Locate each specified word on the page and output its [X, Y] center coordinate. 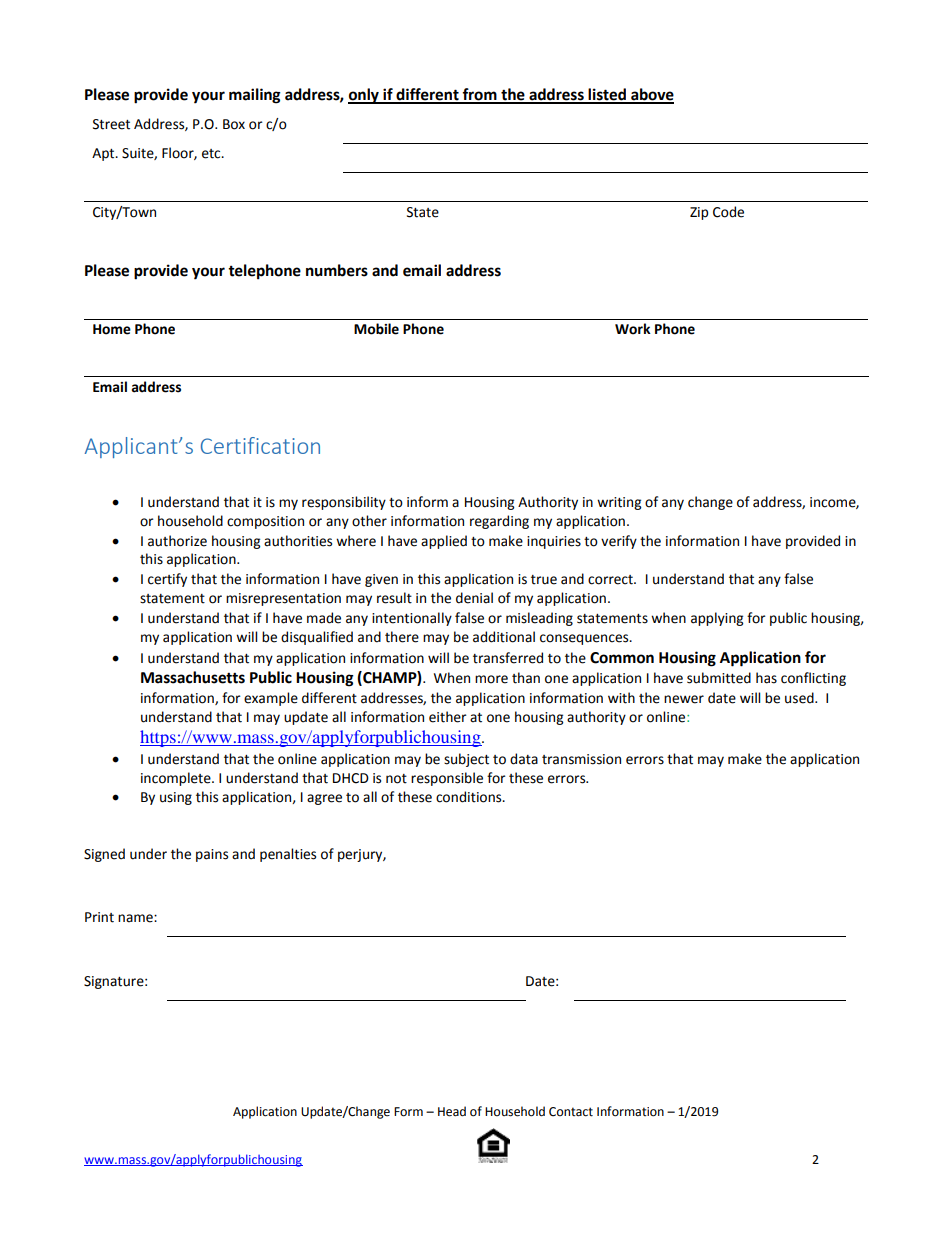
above [651, 95]
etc [212, 154]
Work [633, 329]
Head [452, 1111]
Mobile [376, 329]
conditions [470, 797]
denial [474, 598]
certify [167, 580]
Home [112, 329]
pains [212, 855]
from [480, 95]
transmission [581, 759]
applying [717, 619]
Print [99, 917]
